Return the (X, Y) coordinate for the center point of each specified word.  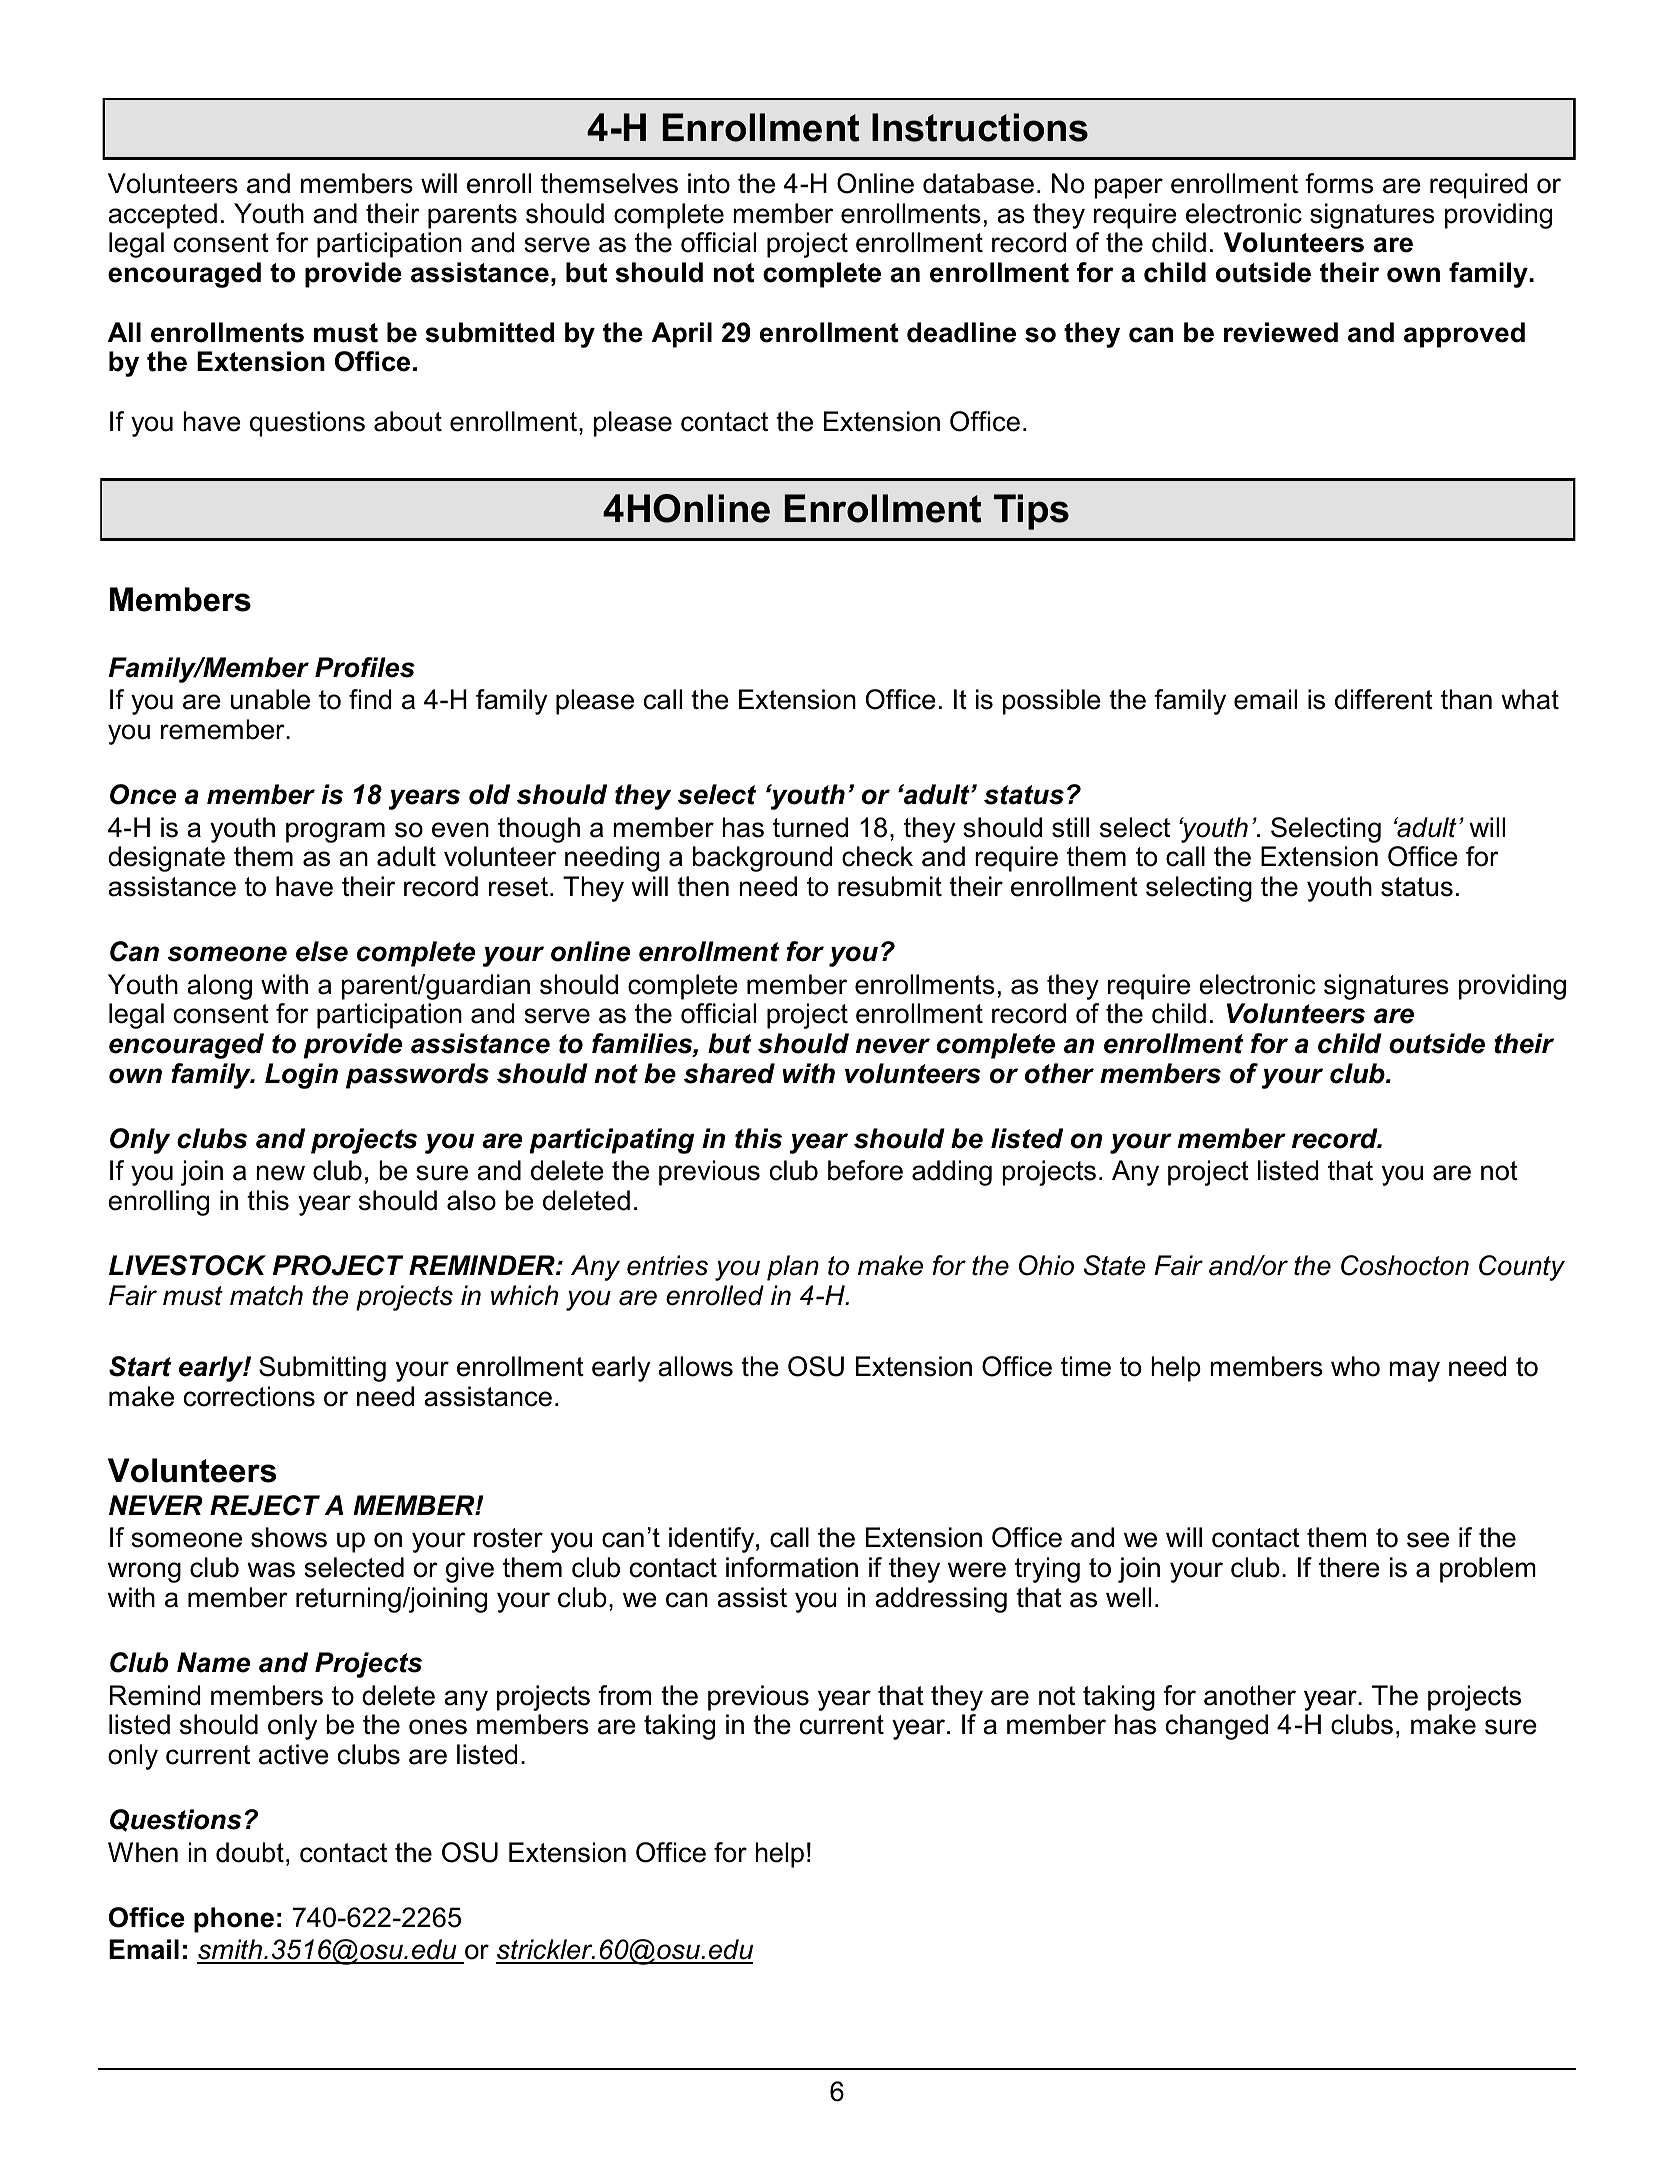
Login (301, 1076)
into (709, 183)
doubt (250, 1852)
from (624, 1695)
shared (729, 1073)
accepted (162, 216)
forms (1339, 183)
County (1522, 1268)
